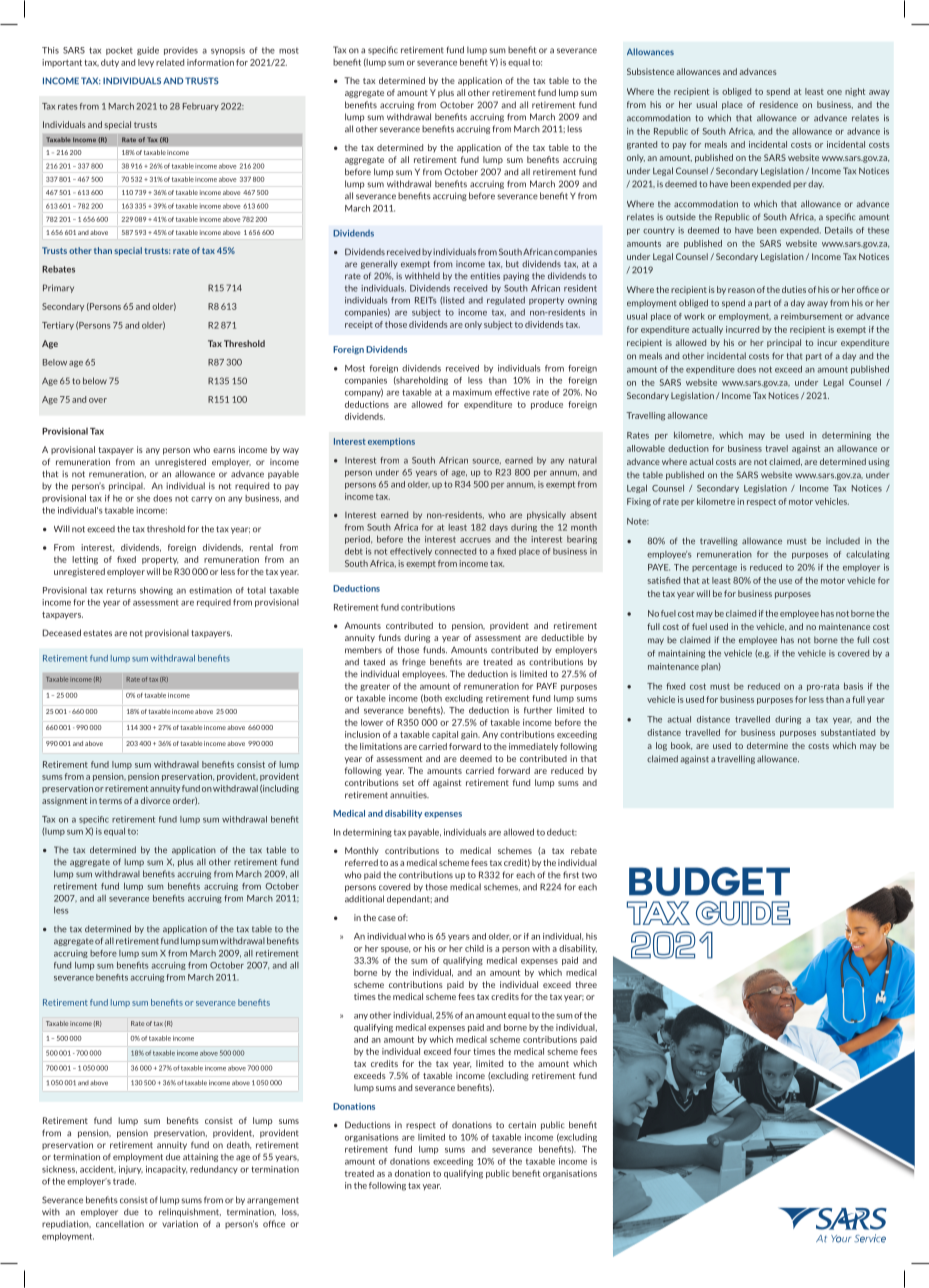 The height and width of the screenshot is (1288, 929). Describe the element at coordinates (853, 686) in the screenshot. I see `basis` at that location.
